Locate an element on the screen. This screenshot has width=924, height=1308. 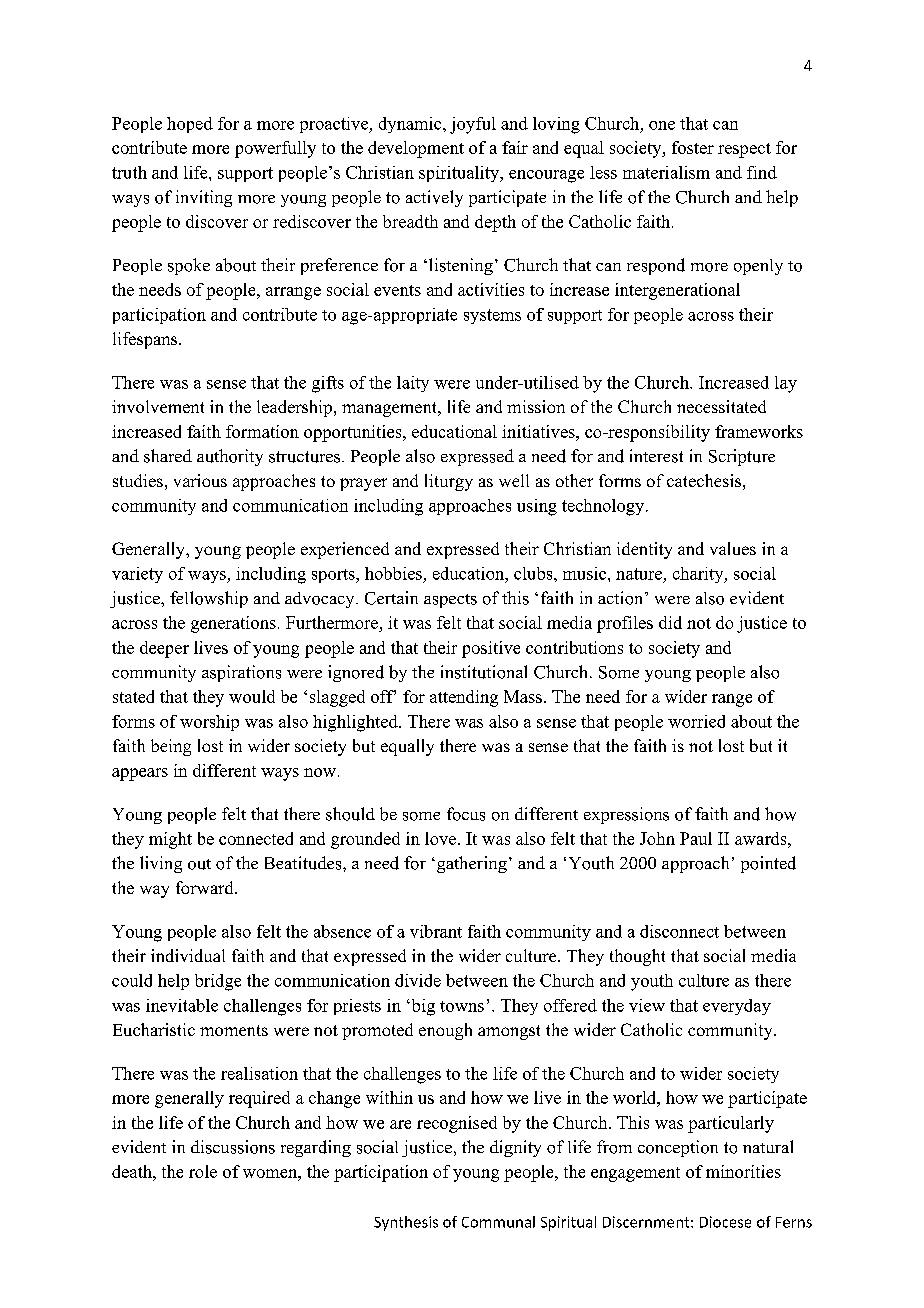
joyful is located at coordinates (473, 125).
